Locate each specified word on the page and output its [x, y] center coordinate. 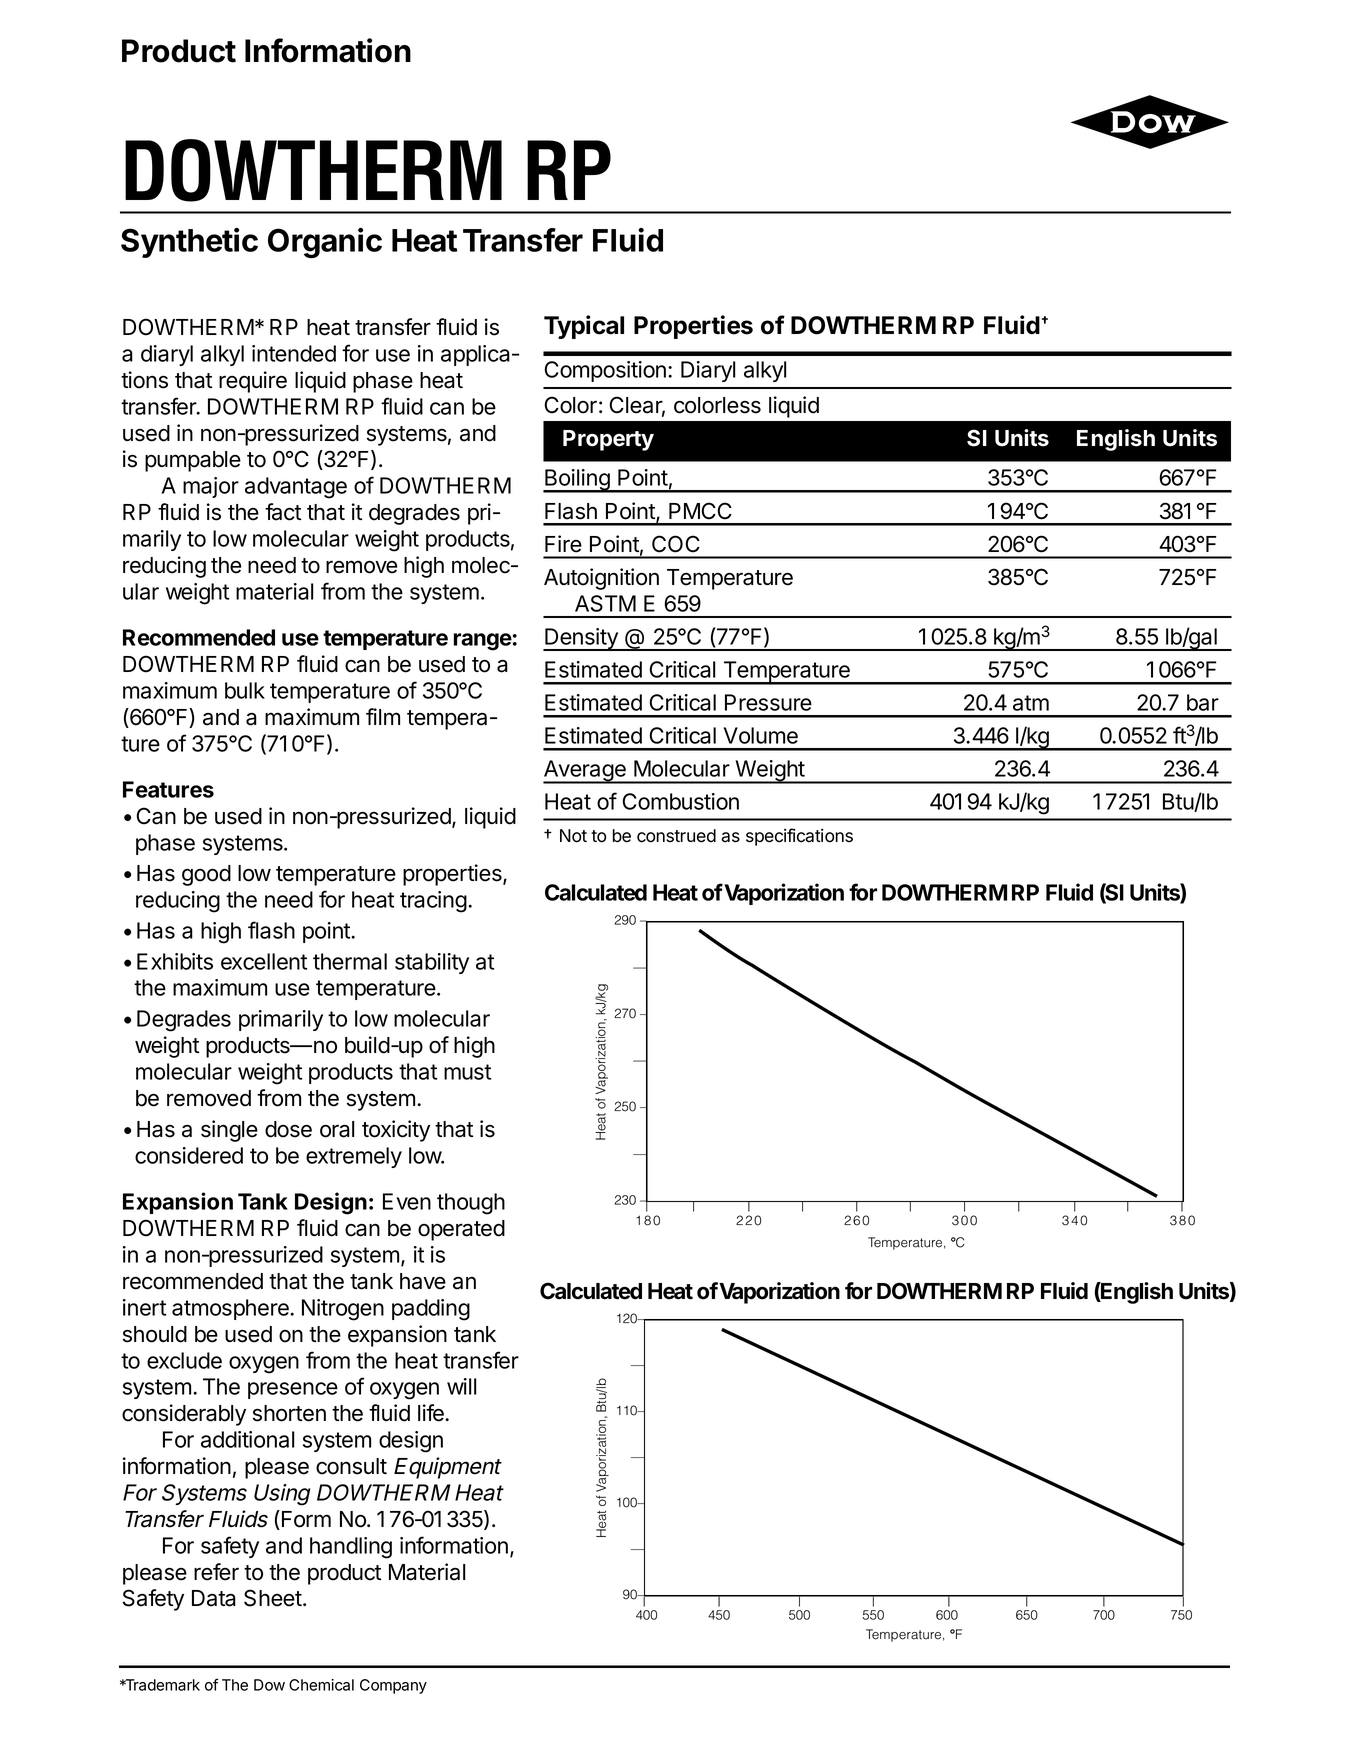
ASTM [605, 603]
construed [676, 836]
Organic [325, 243]
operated [461, 1230]
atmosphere [231, 1309]
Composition [605, 371]
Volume [761, 735]
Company [393, 1686]
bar [1203, 702]
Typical [584, 327]
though [471, 1204]
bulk [245, 690]
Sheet [273, 1598]
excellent [264, 961]
